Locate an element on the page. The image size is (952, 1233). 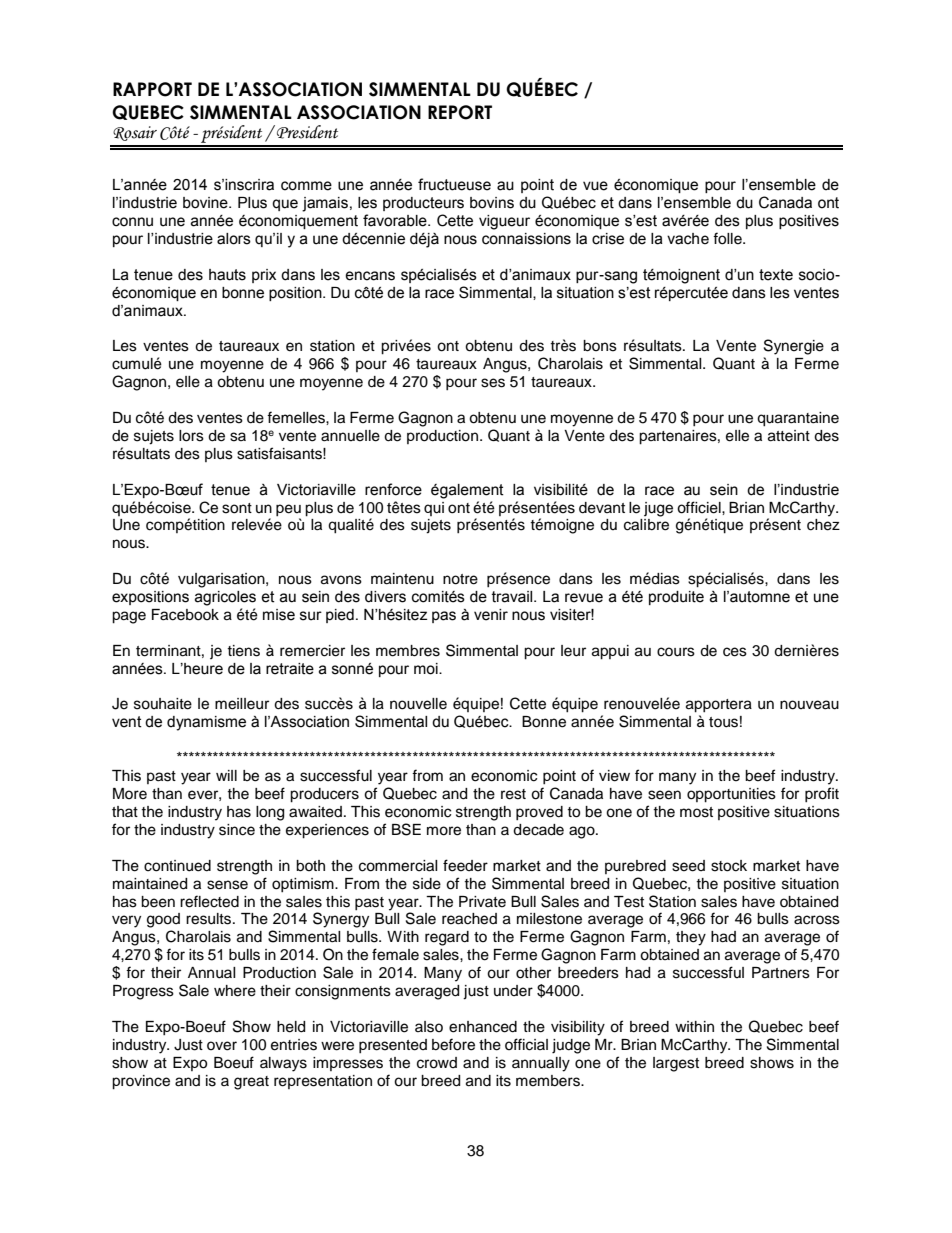
sont is located at coordinates (237, 508).
